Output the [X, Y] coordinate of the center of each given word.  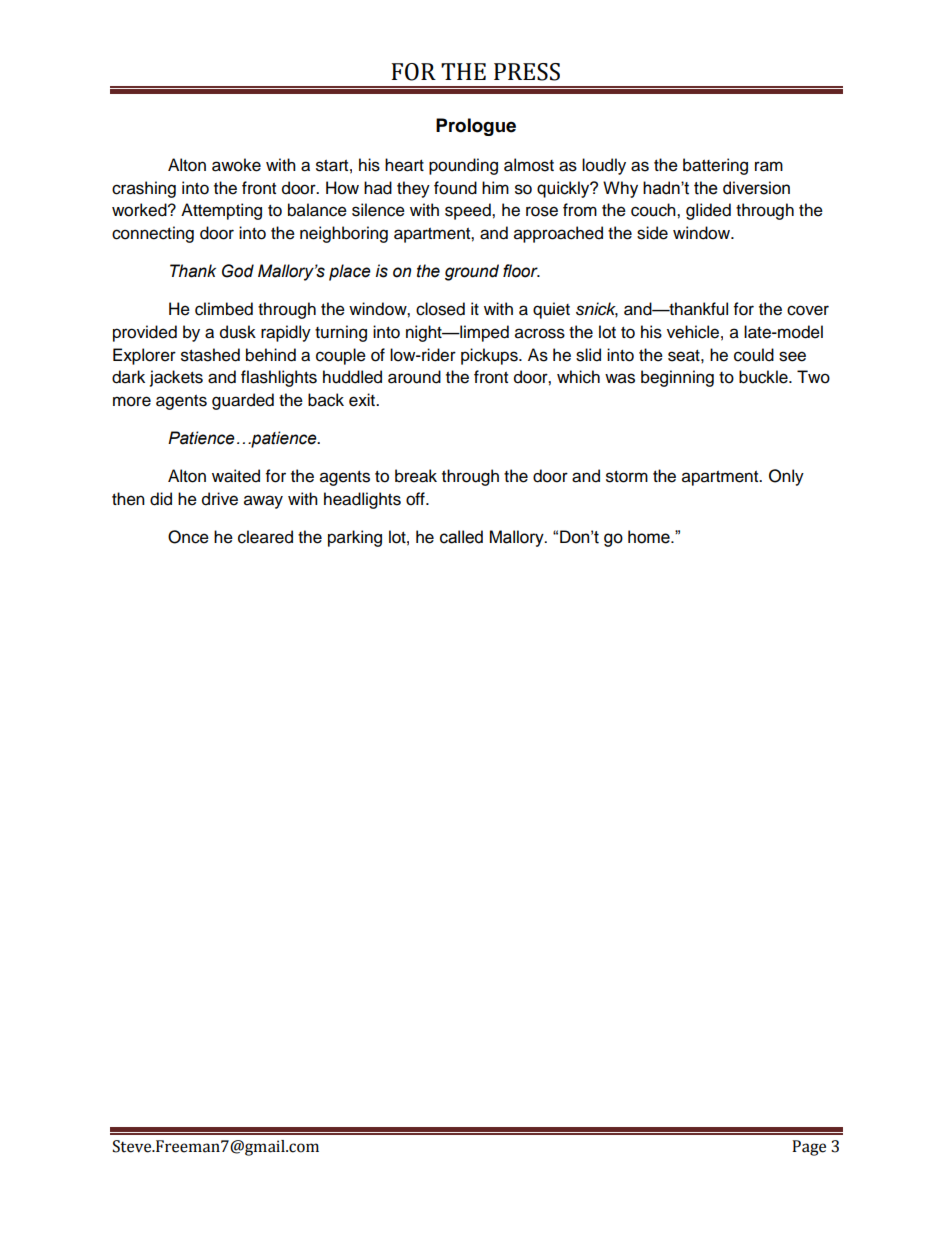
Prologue [476, 127]
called [461, 537]
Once [188, 537]
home [650, 537]
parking [355, 538]
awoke [236, 165]
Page [809, 1148]
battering [715, 166]
